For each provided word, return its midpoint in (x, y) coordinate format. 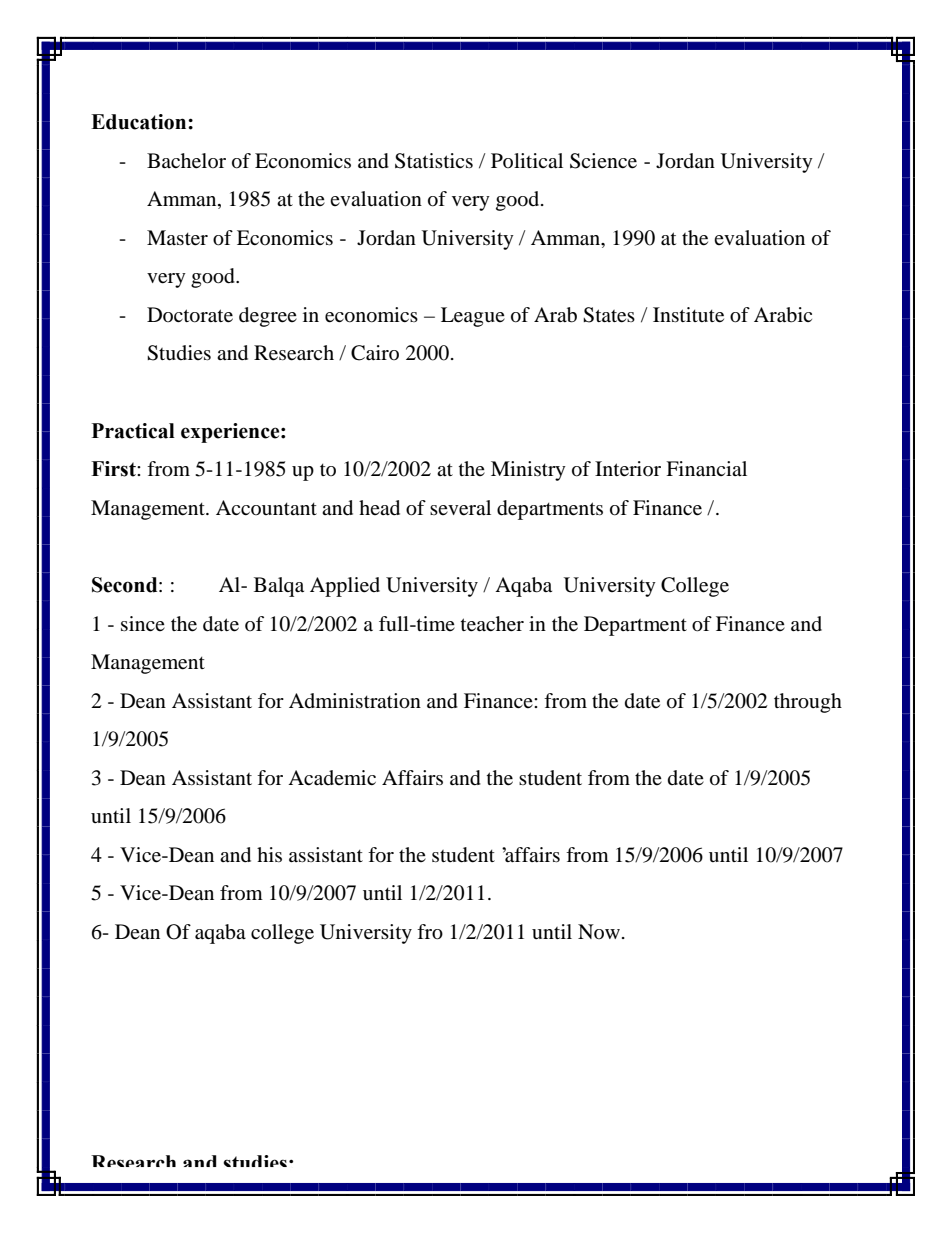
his (269, 854)
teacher (492, 624)
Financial (706, 469)
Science (603, 161)
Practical (133, 431)
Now (599, 931)
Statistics (434, 161)
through (808, 703)
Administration (355, 701)
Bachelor (186, 161)
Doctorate (190, 315)
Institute (688, 315)
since (143, 623)
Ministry (528, 471)
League (473, 317)
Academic (332, 778)
